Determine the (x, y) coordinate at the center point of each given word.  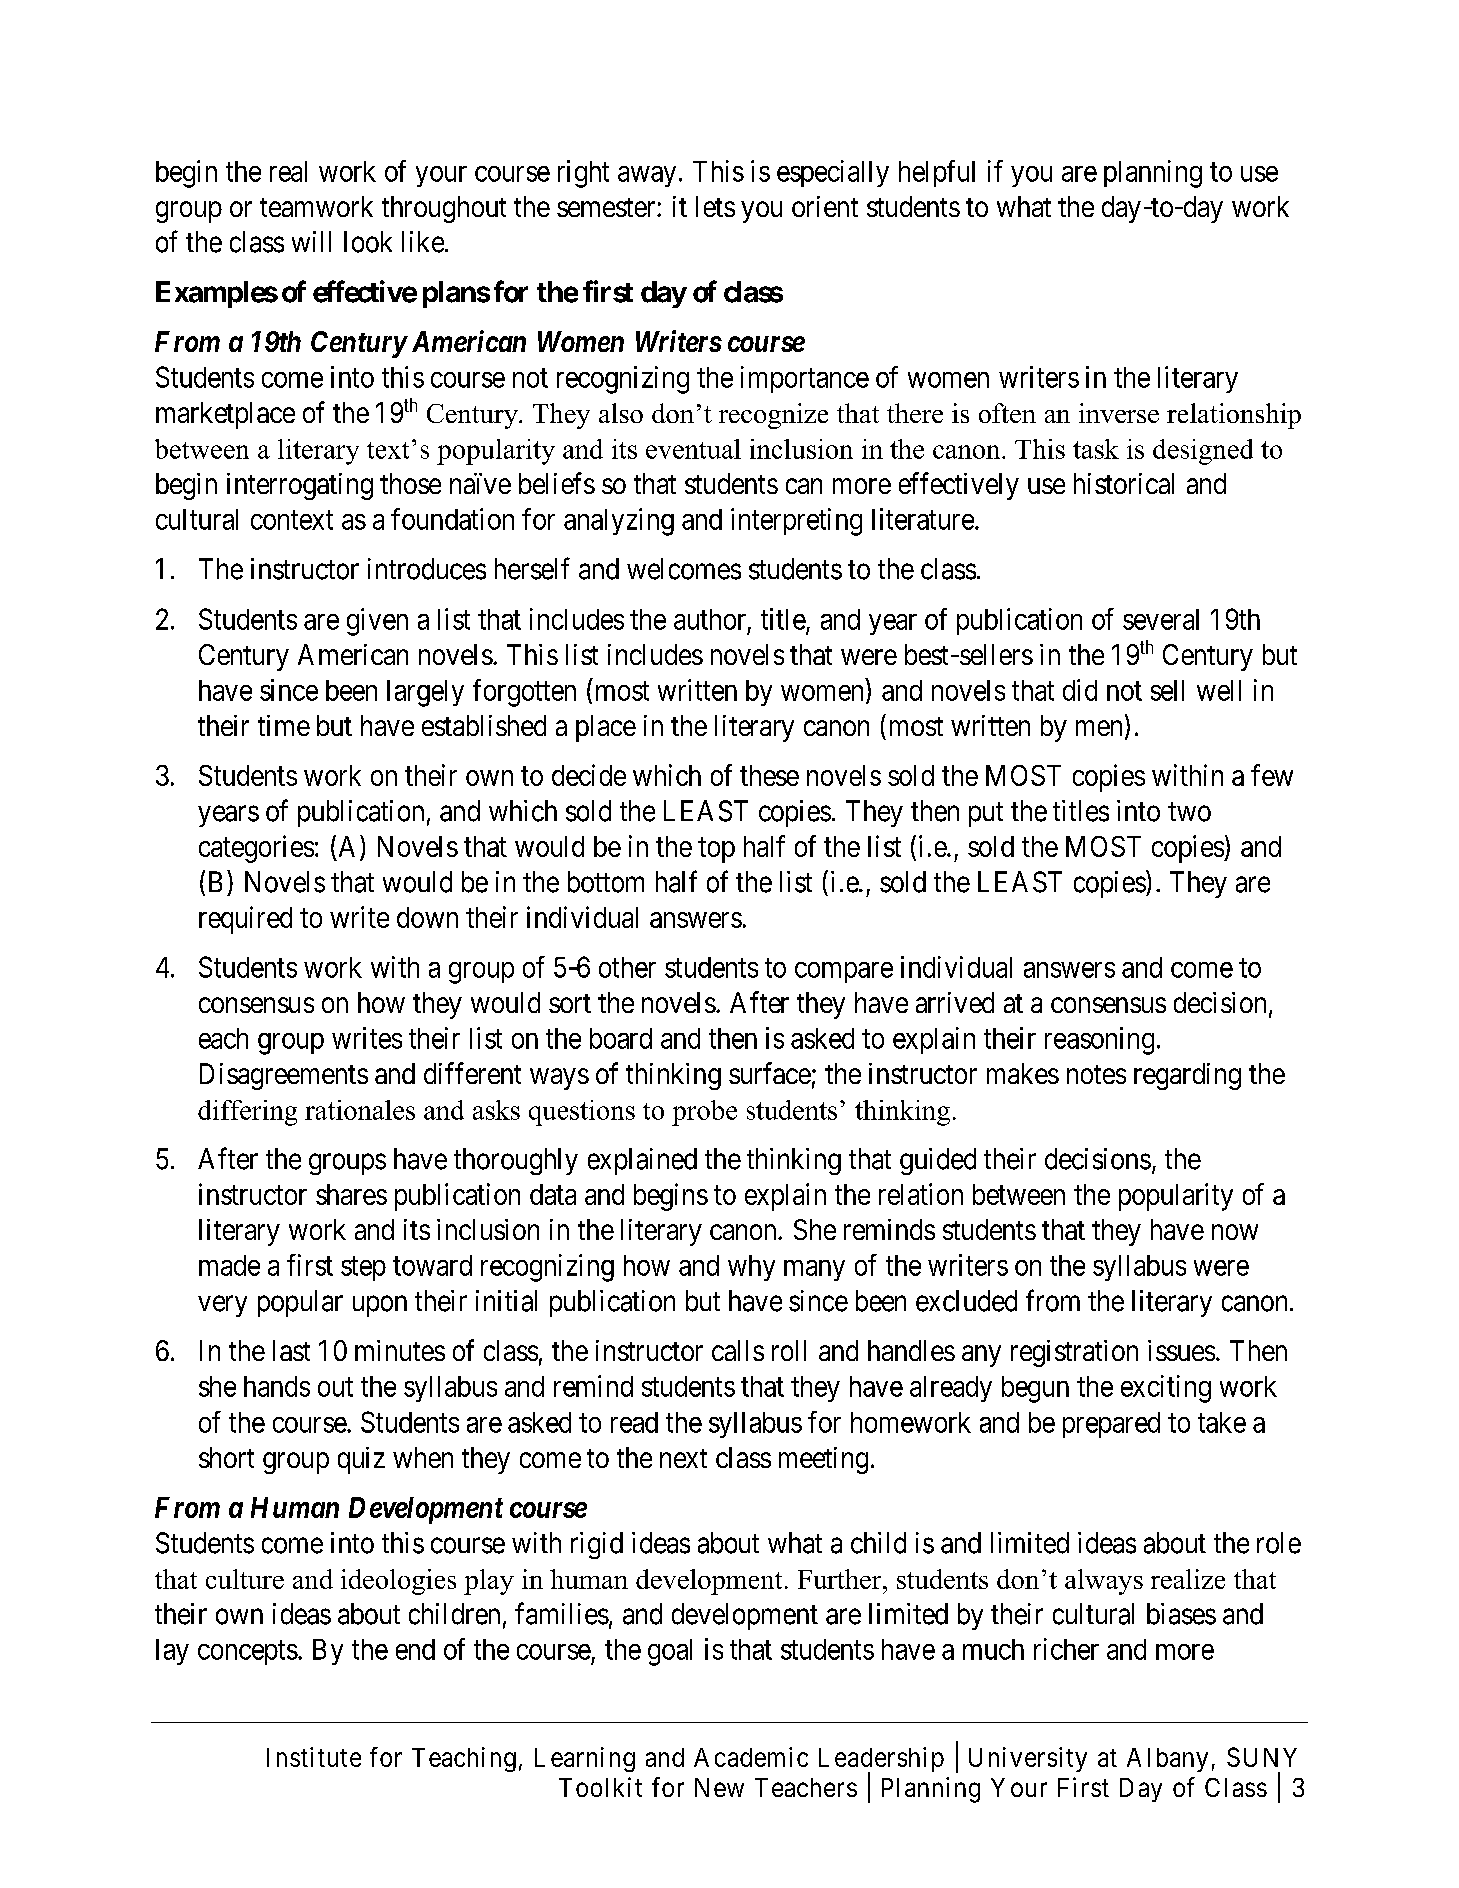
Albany (1167, 1760)
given (377, 622)
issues (1181, 1350)
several (1161, 619)
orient (825, 206)
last (291, 1350)
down (427, 917)
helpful (937, 173)
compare (844, 972)
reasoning (1099, 1041)
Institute (314, 1757)
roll (789, 1350)
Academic (751, 1757)
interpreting (796, 522)
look (368, 242)
